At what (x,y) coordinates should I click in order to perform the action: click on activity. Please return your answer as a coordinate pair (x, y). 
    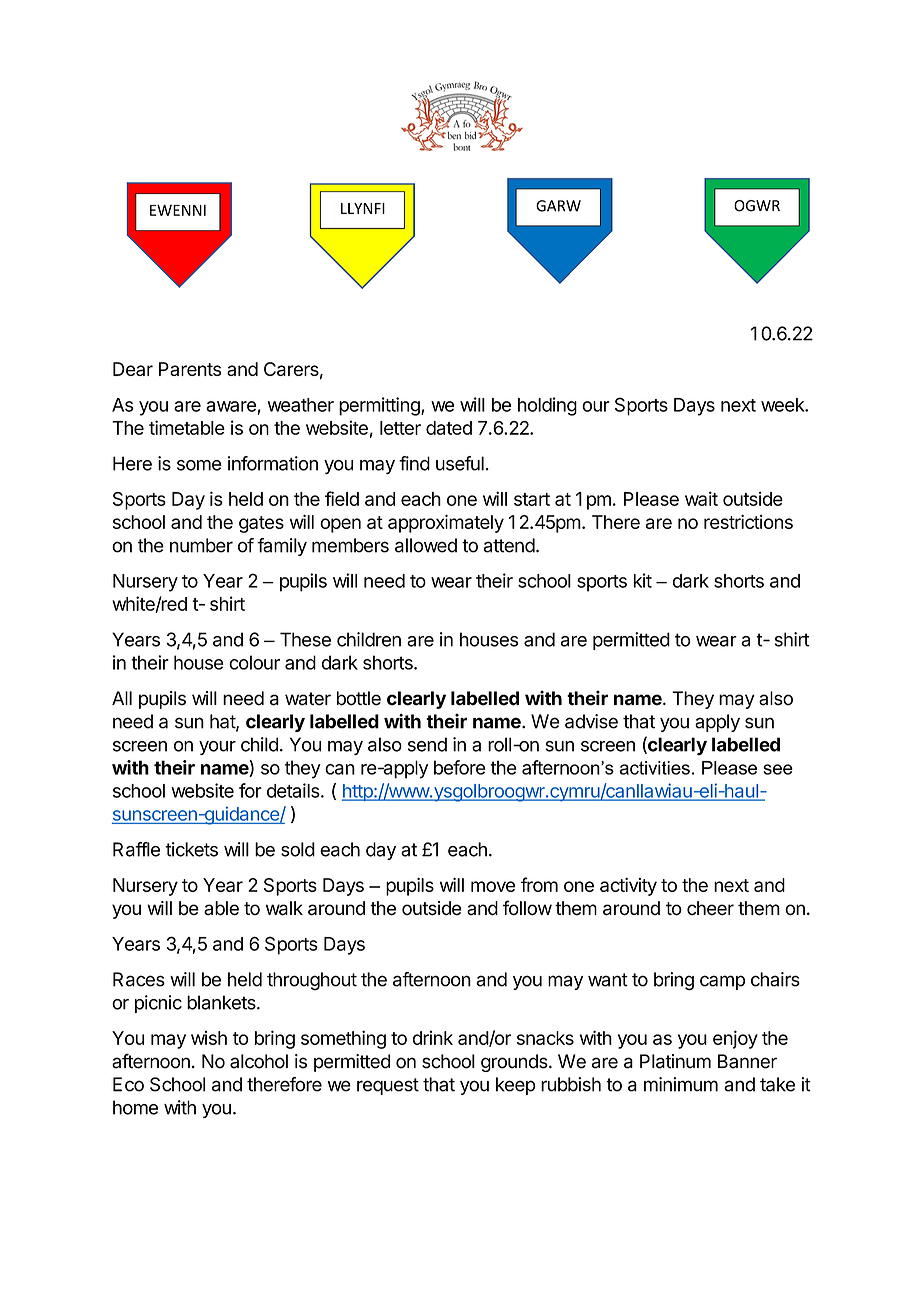
    Looking at the image, I should click on (628, 887).
